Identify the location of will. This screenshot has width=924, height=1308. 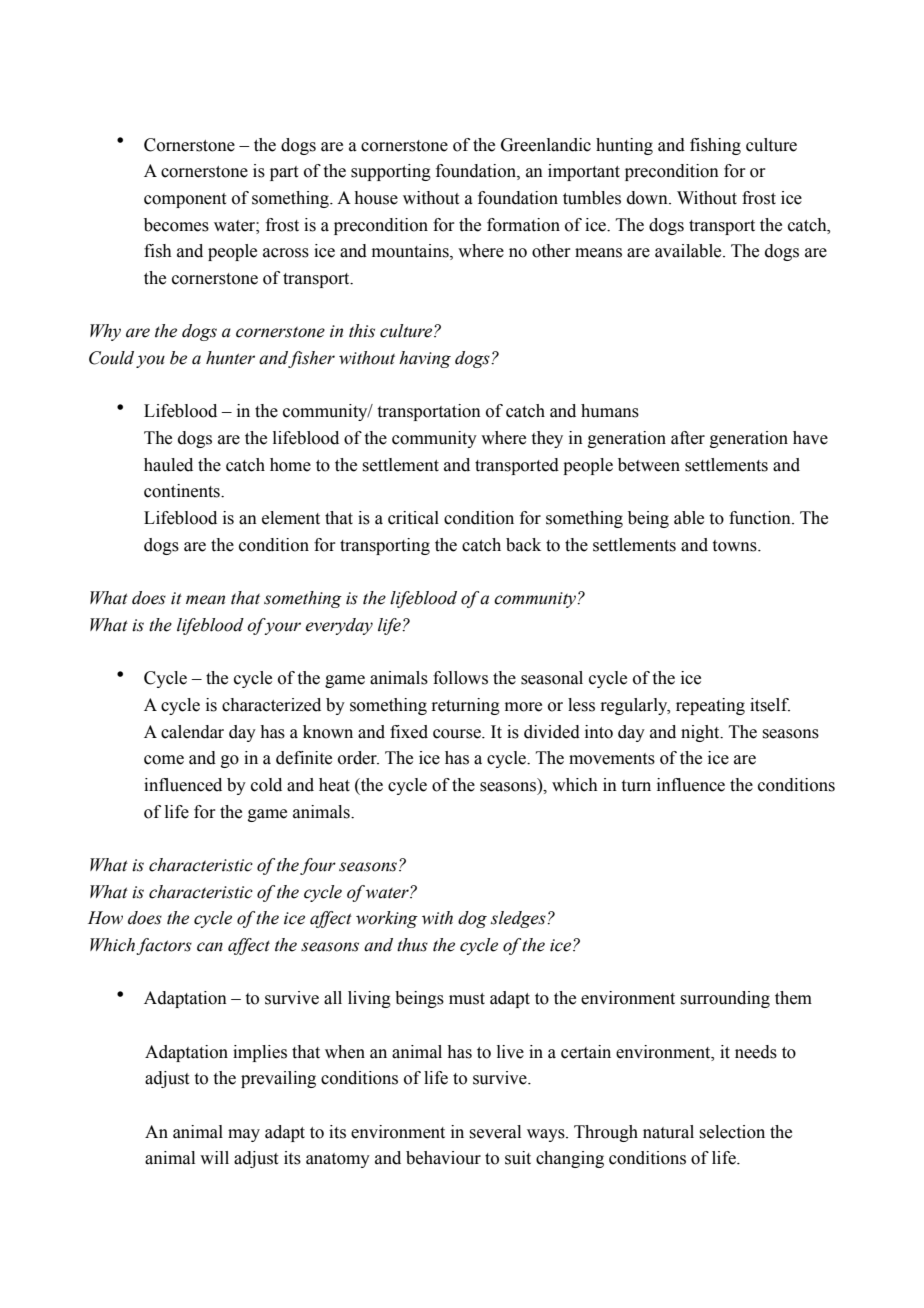
(214, 1157).
